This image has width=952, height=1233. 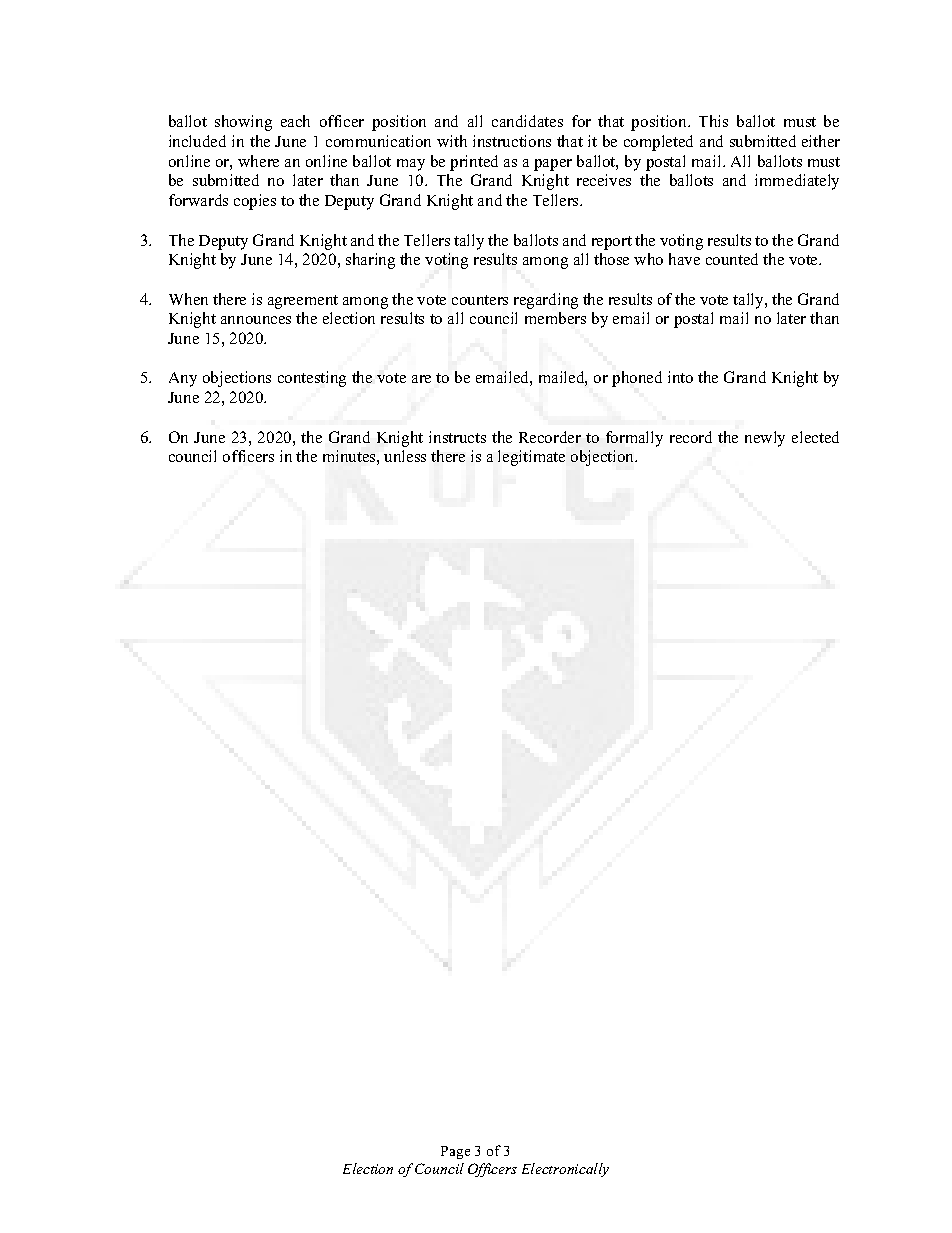 What do you see at coordinates (312, 379) in the image?
I see `contesting` at bounding box center [312, 379].
